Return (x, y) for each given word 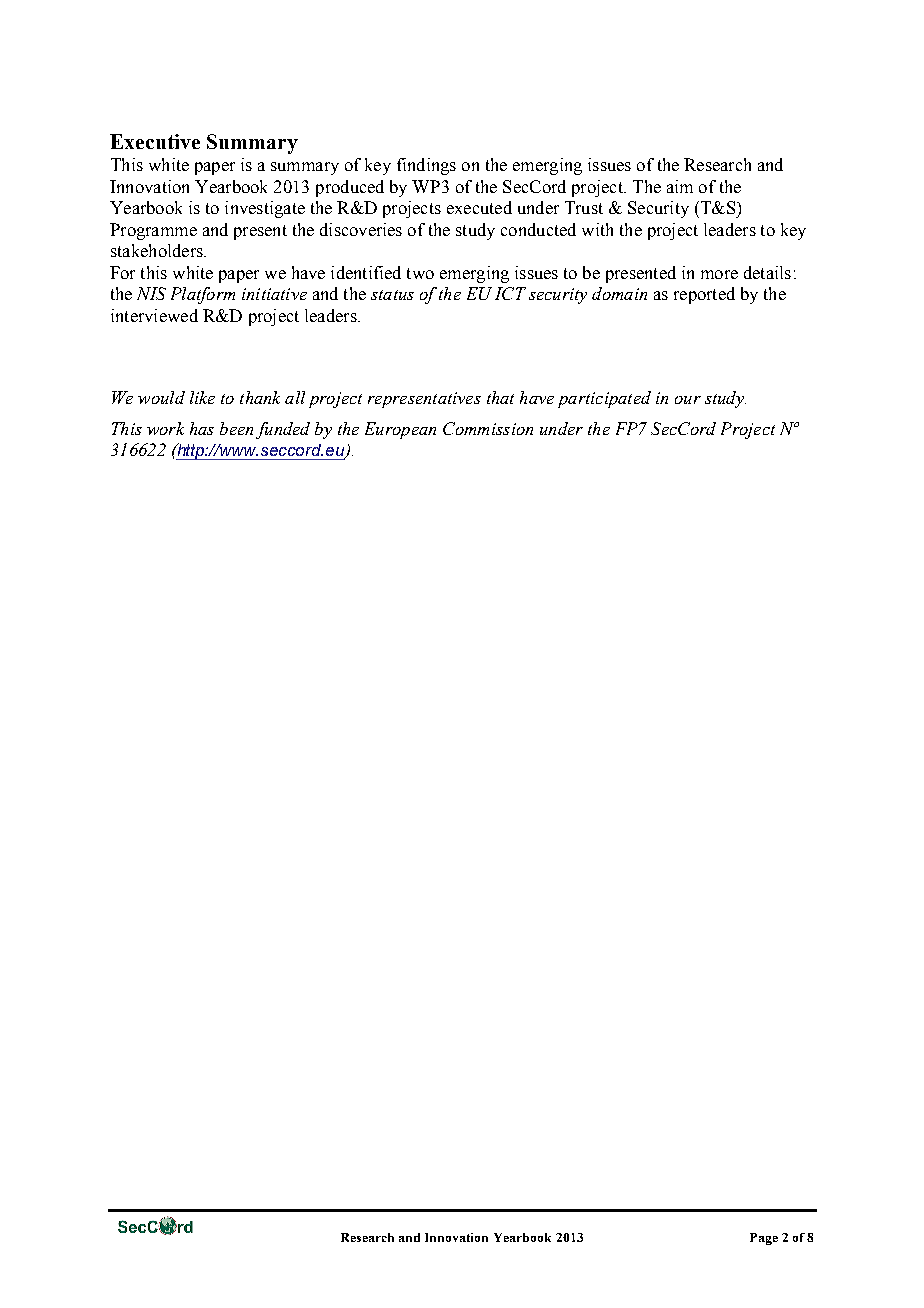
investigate (265, 209)
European (400, 430)
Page (764, 1239)
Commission (488, 428)
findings (426, 166)
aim (680, 186)
